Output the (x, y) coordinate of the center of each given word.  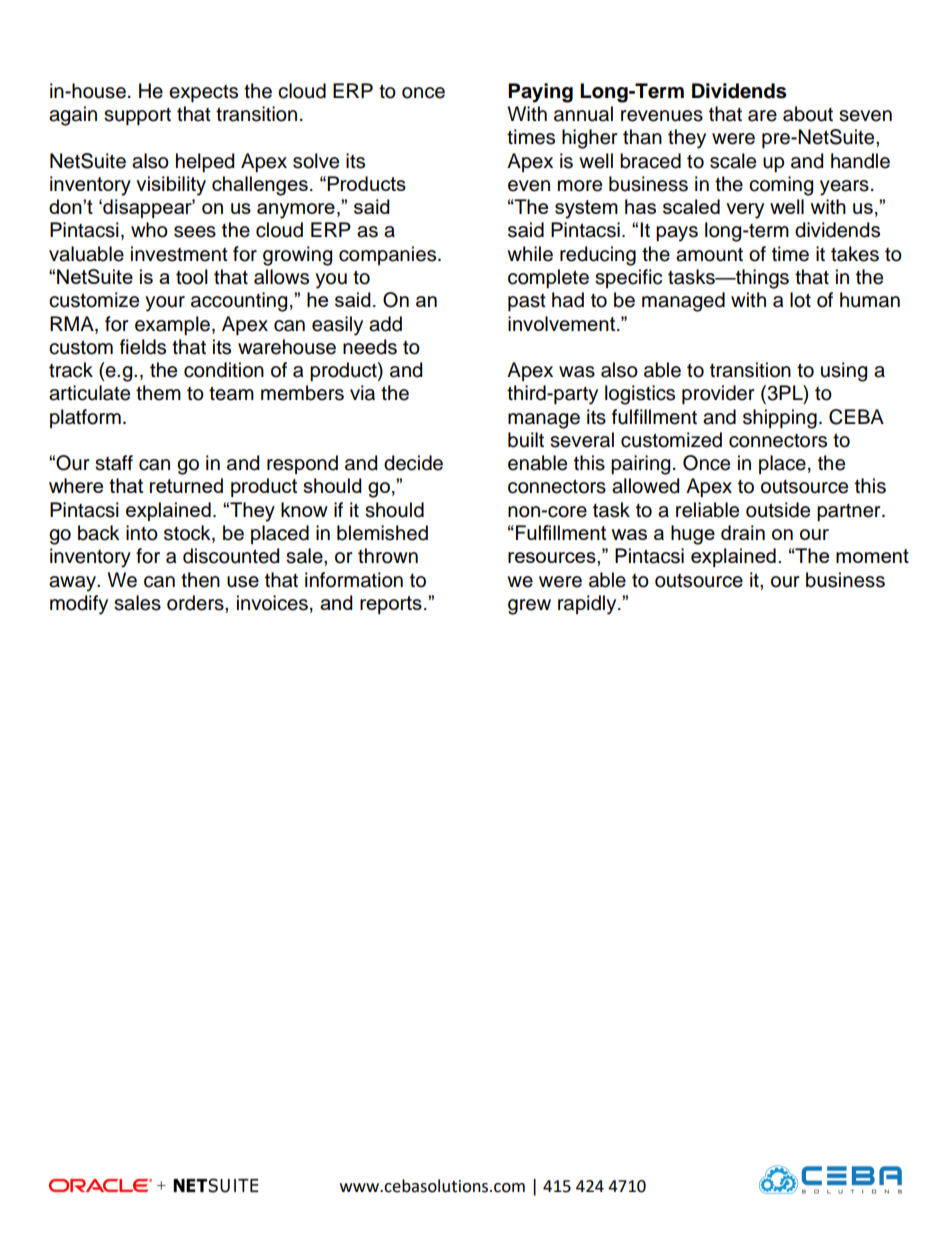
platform (85, 418)
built (526, 440)
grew (529, 607)
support (137, 116)
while (530, 254)
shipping (780, 419)
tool (192, 277)
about (808, 114)
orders (196, 603)
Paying (540, 93)
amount (709, 255)
